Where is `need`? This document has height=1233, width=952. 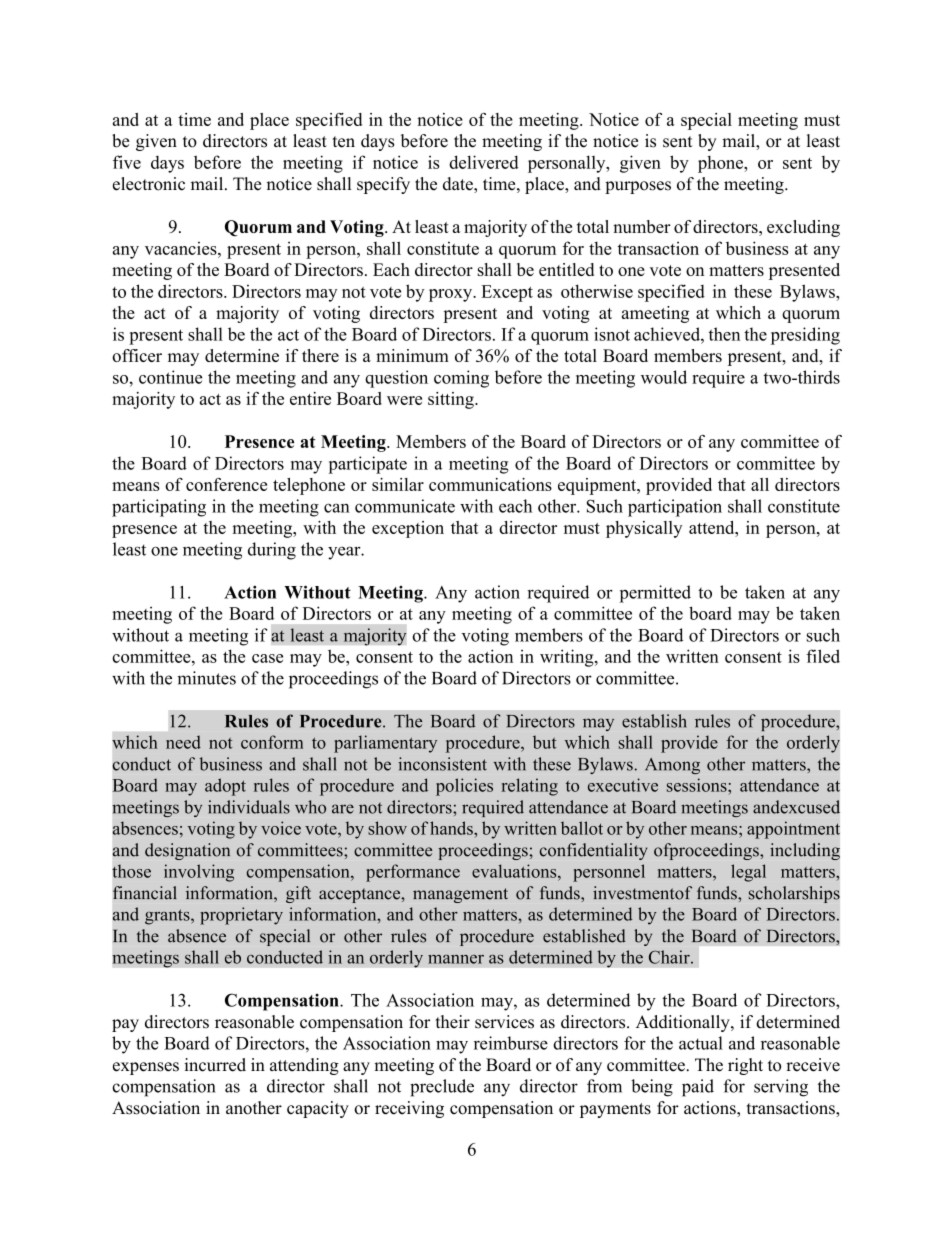 need is located at coordinates (183, 742).
